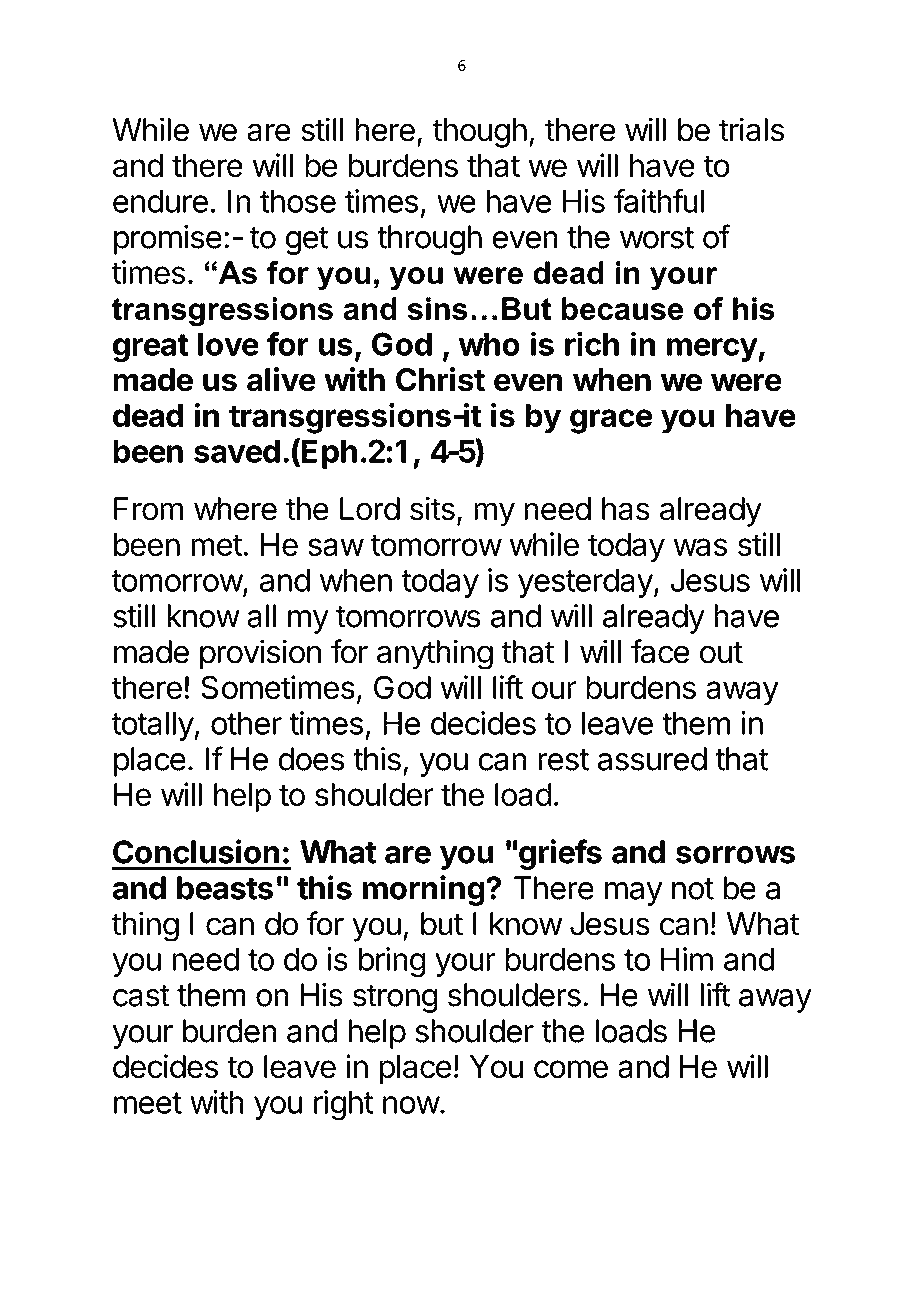 The height and width of the image is (1308, 924). What do you see at coordinates (432, 508) in the image?
I see `sits` at bounding box center [432, 508].
